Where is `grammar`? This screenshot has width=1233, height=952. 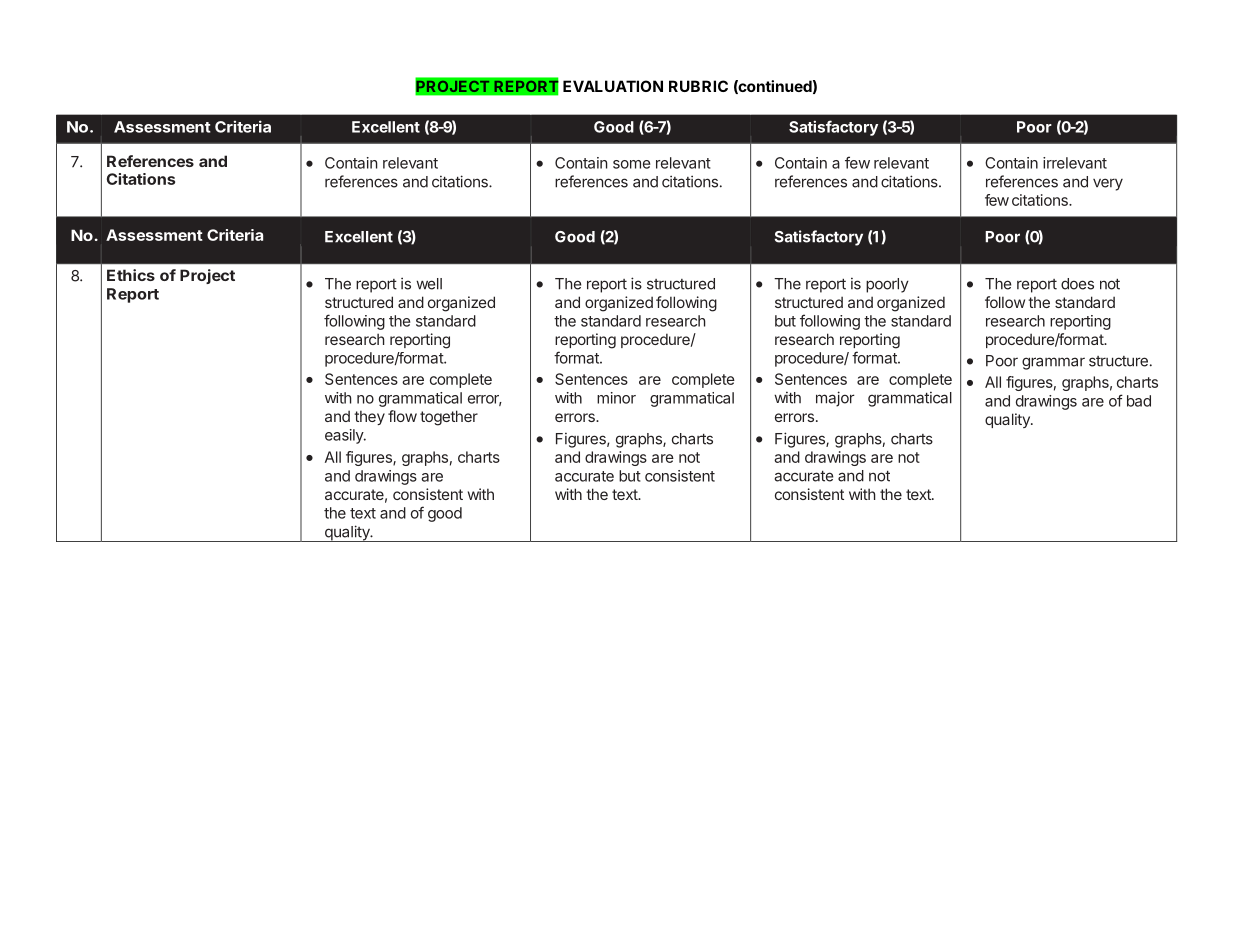 grammar is located at coordinates (1053, 363).
